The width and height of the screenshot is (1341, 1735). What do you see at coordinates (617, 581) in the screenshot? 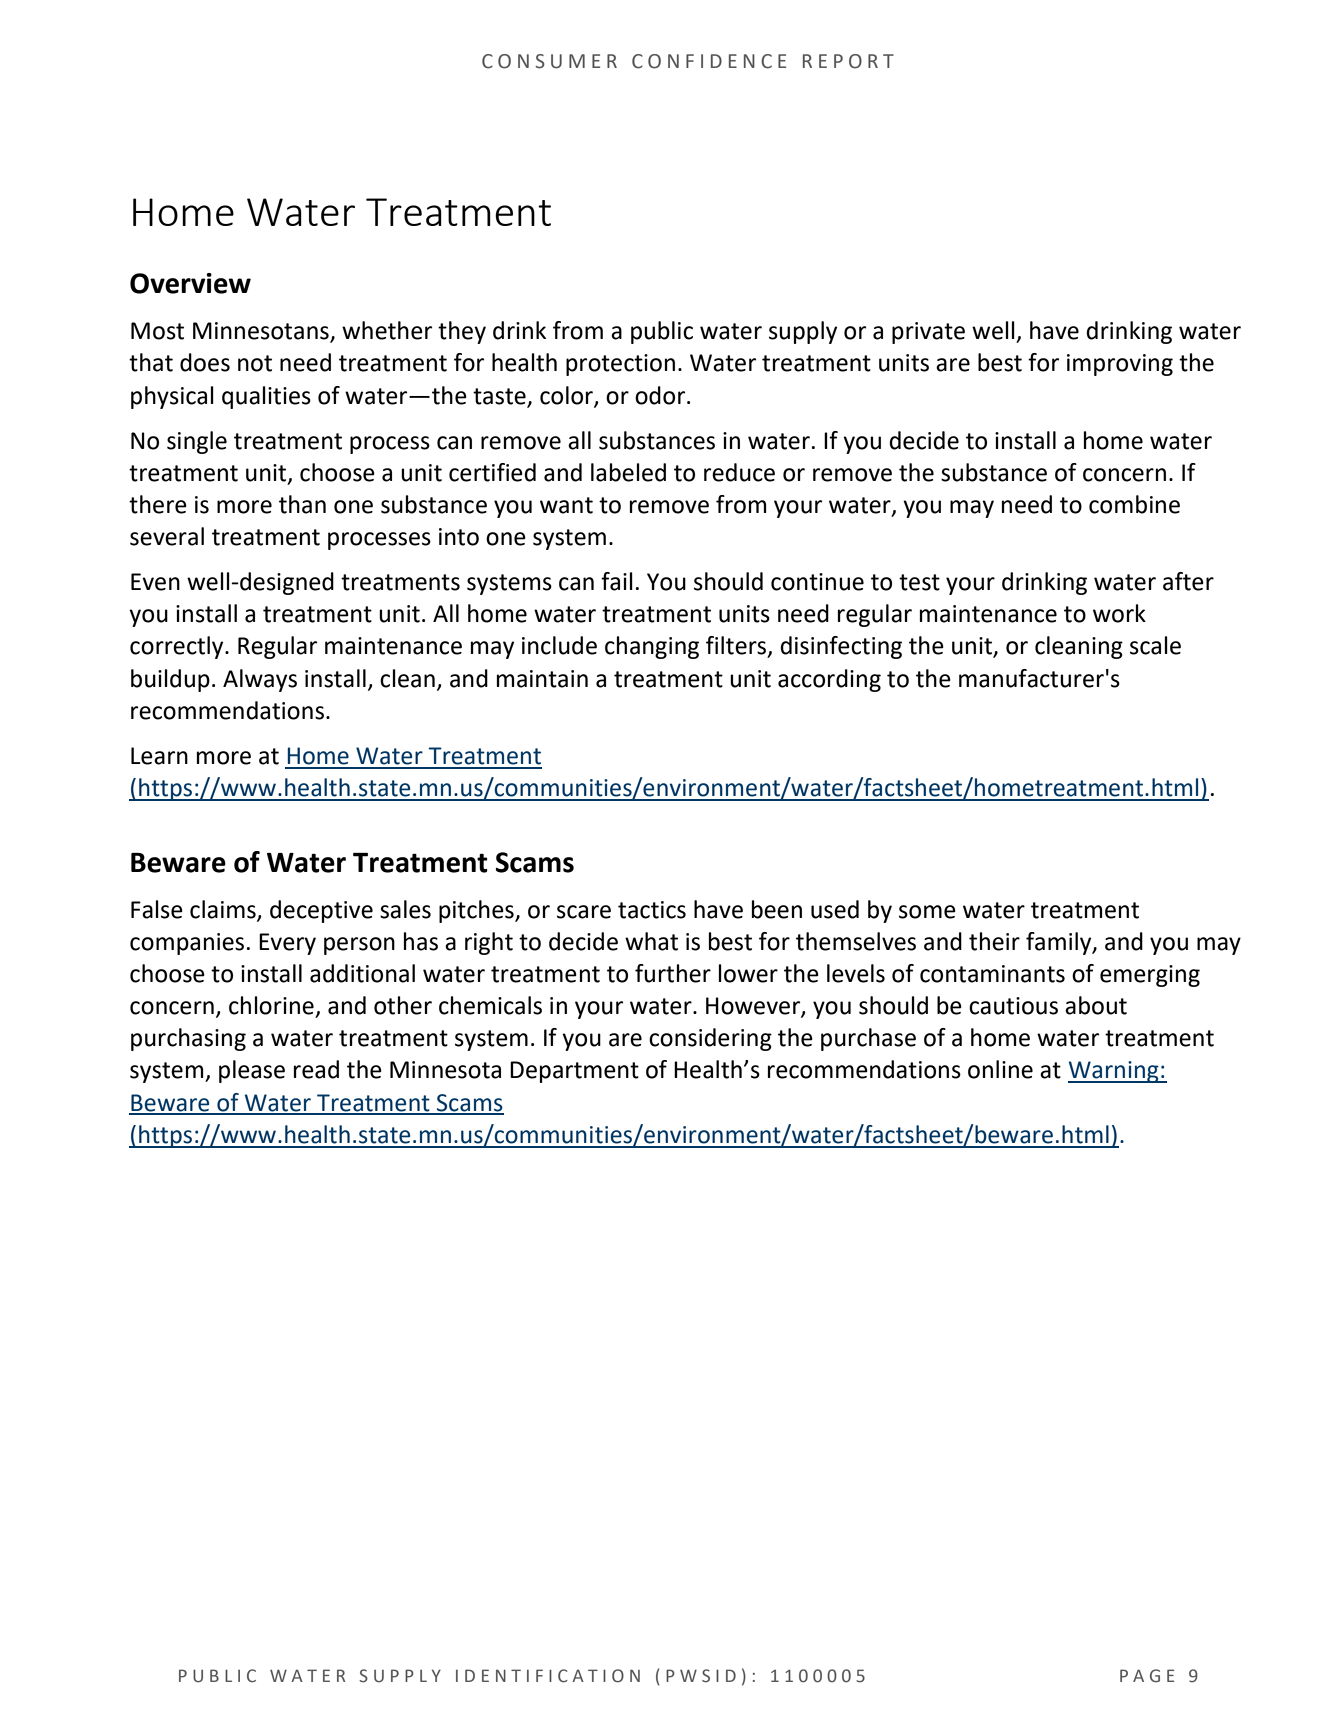
I see `fail` at bounding box center [617, 581].
